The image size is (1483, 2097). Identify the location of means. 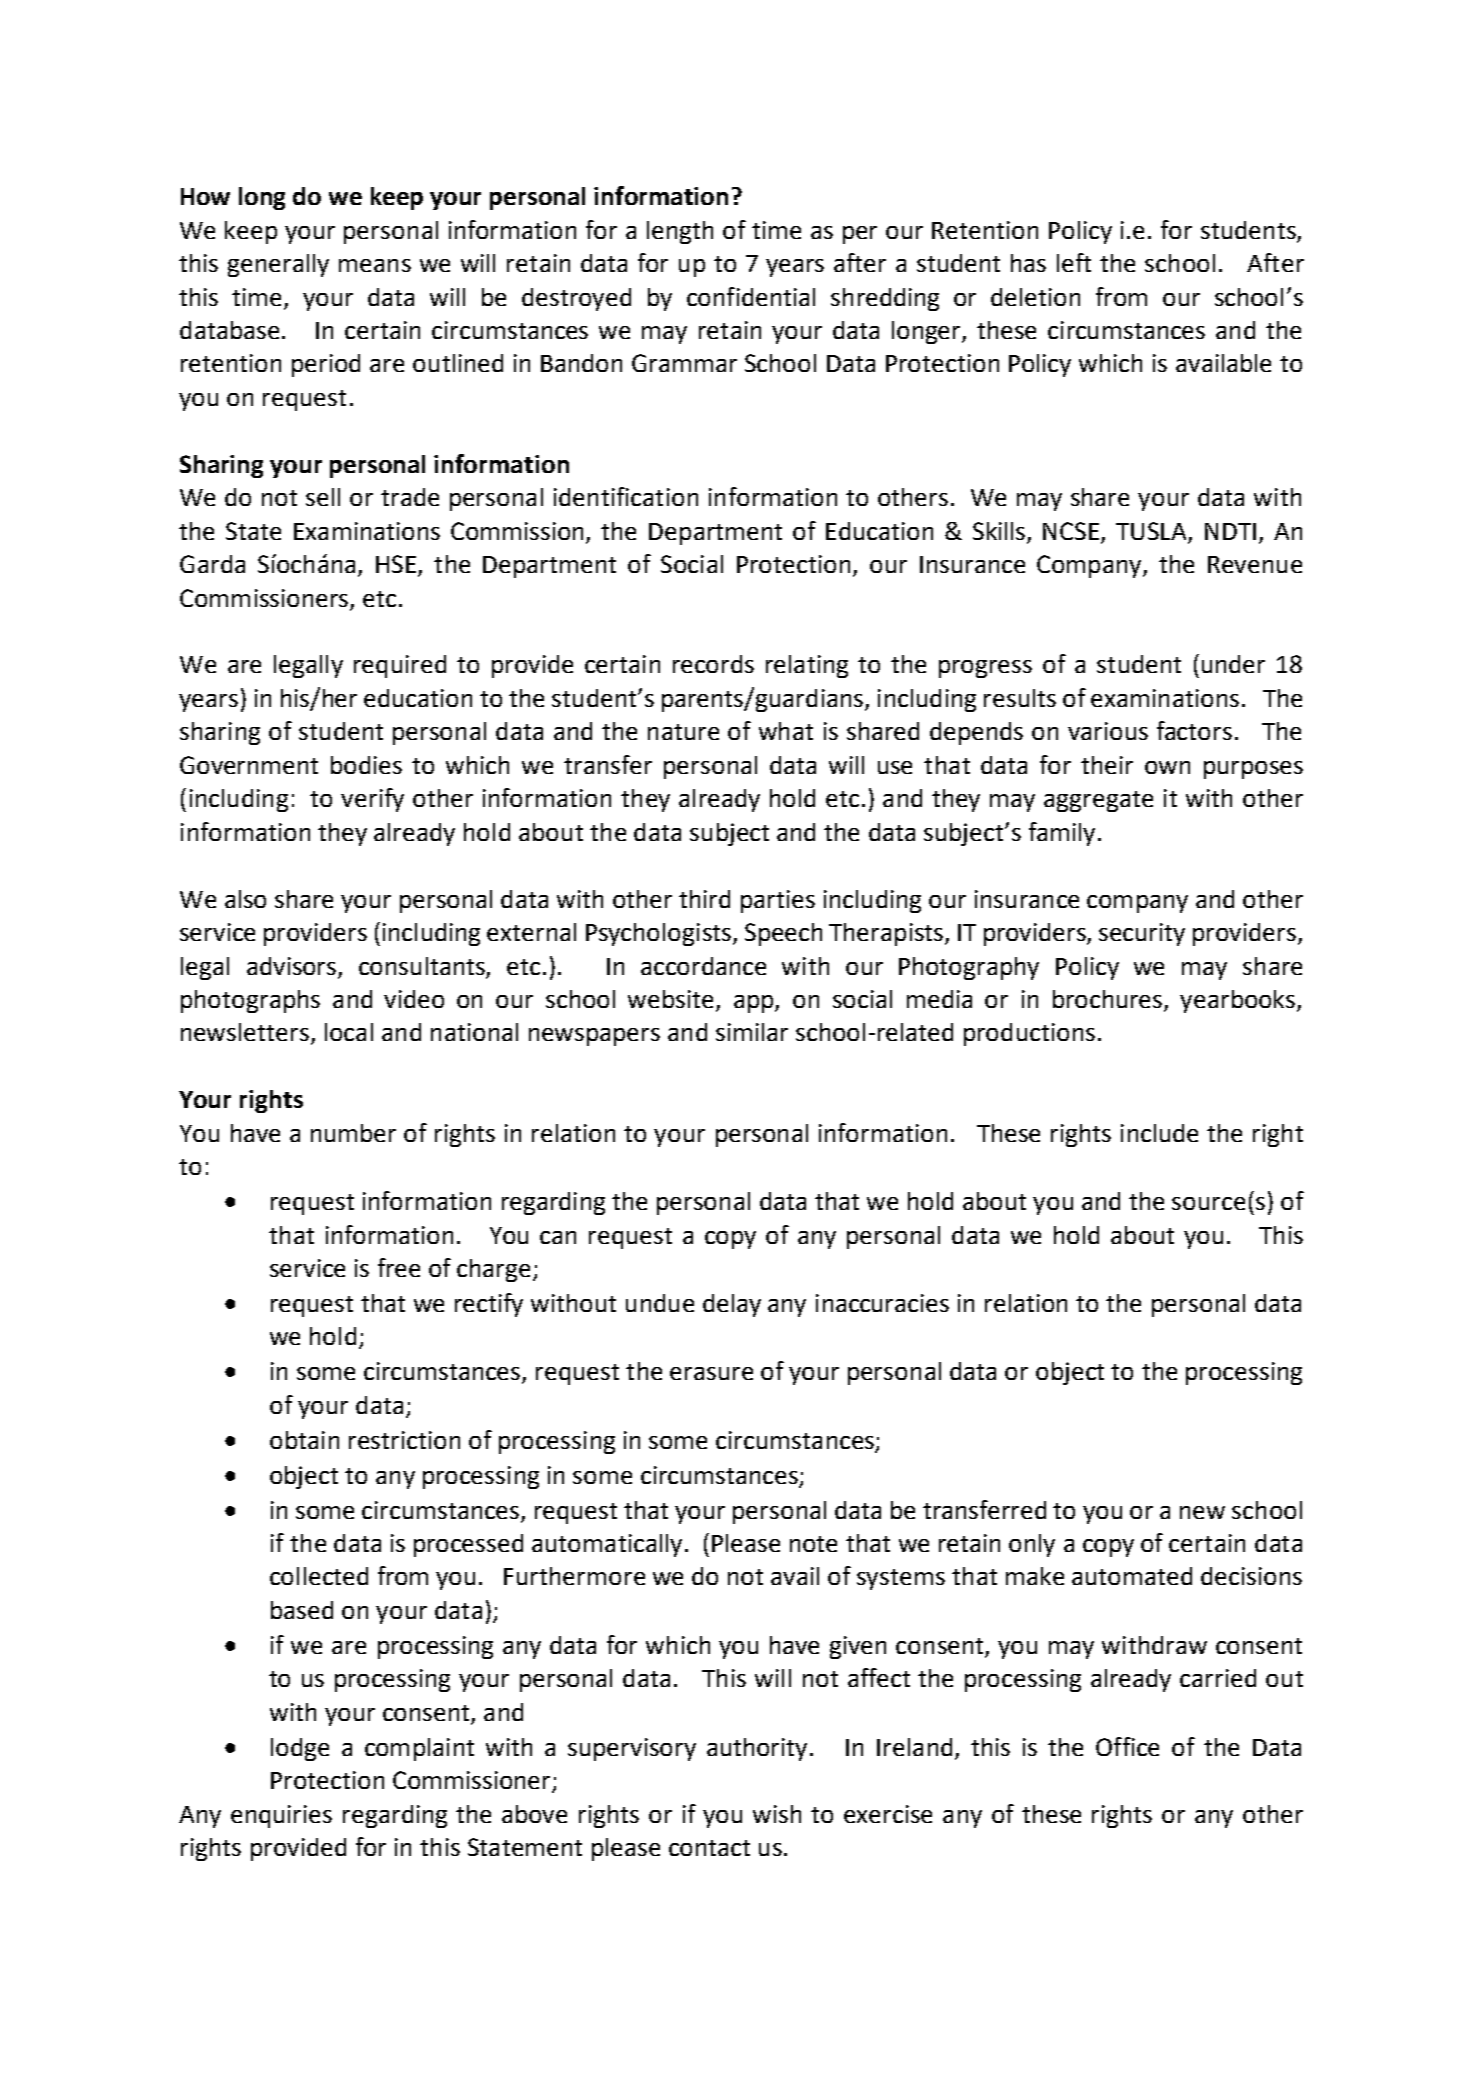
(375, 265).
